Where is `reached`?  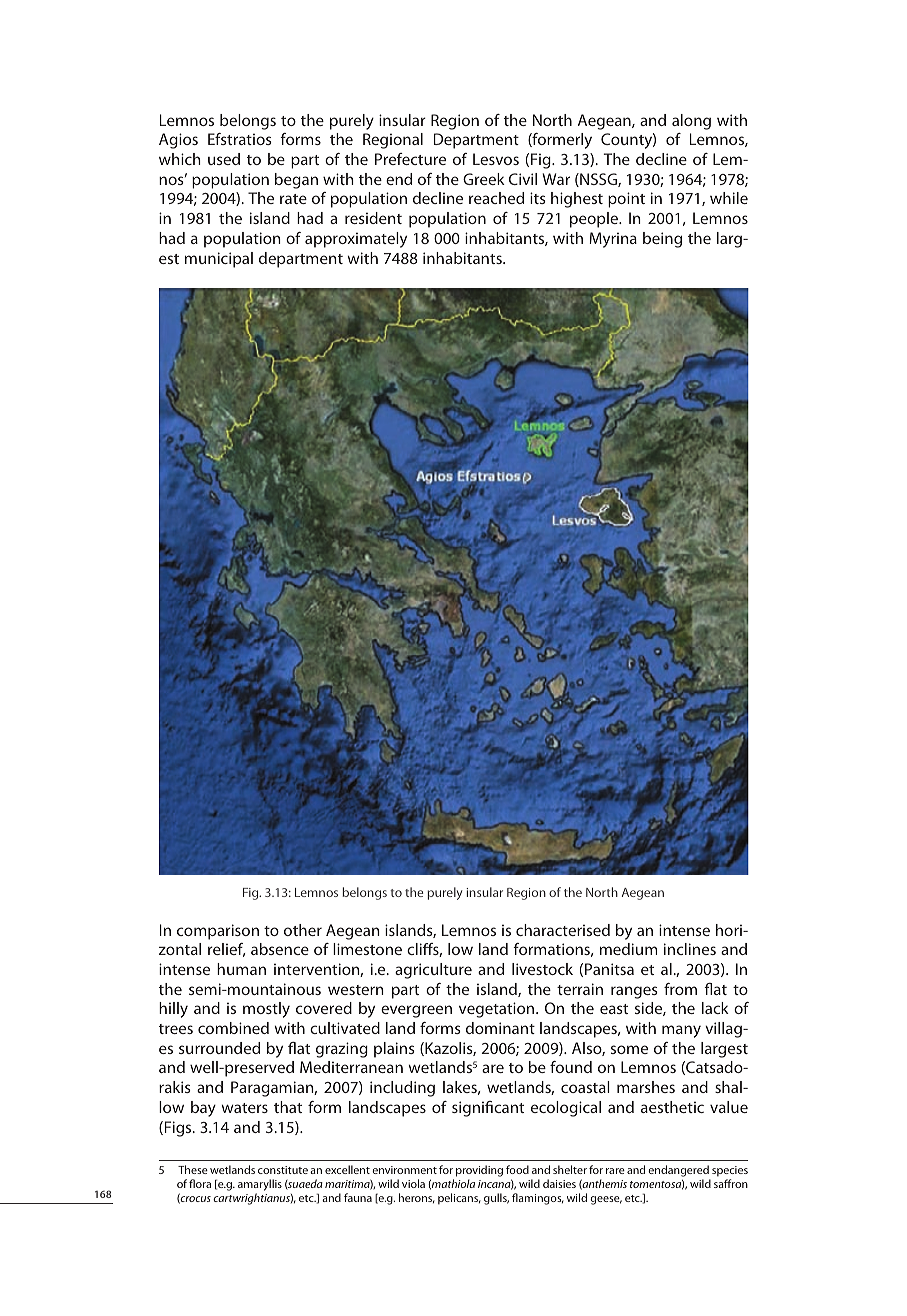 reached is located at coordinates (496, 198).
